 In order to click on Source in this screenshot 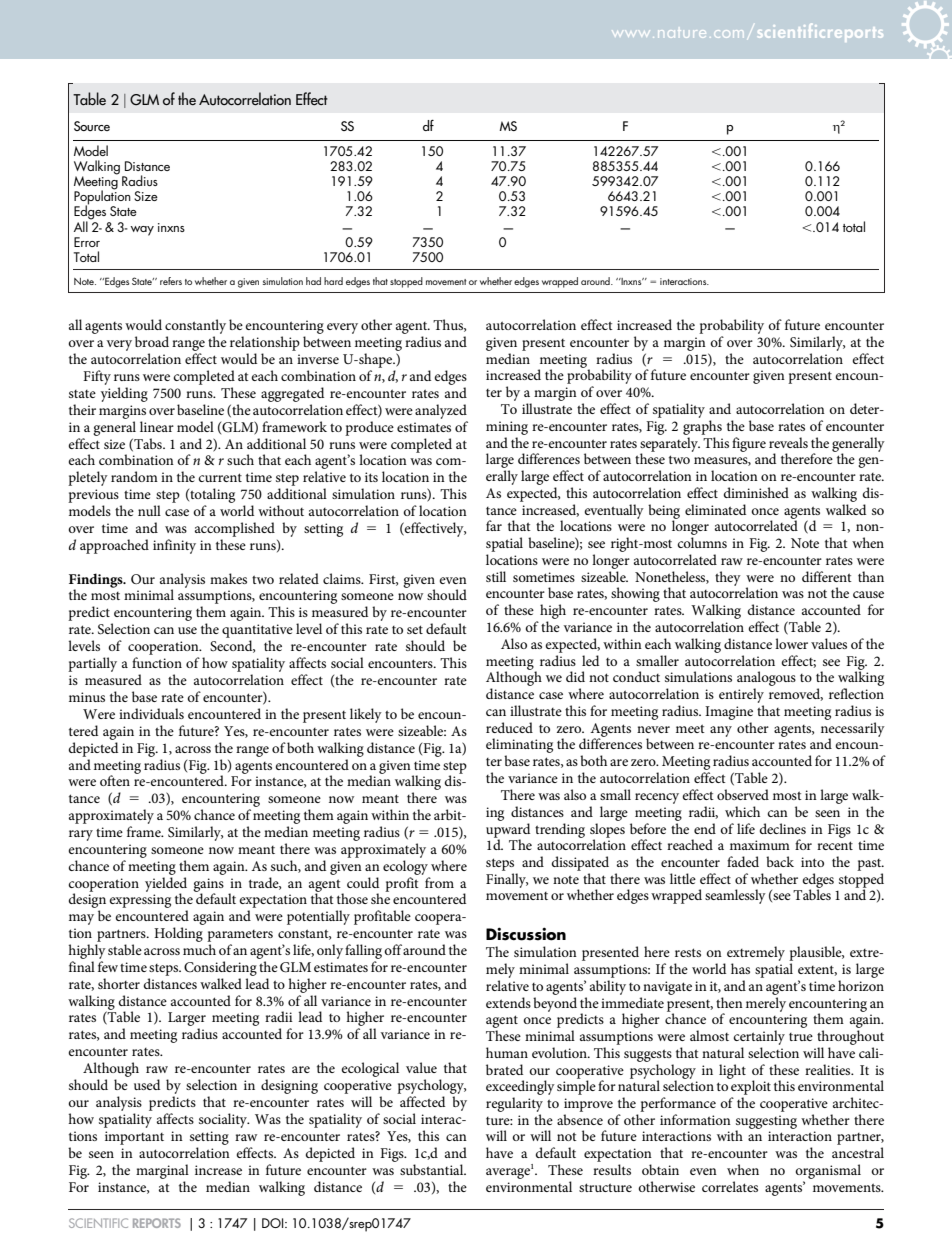, I will do `click(92, 126)`.
